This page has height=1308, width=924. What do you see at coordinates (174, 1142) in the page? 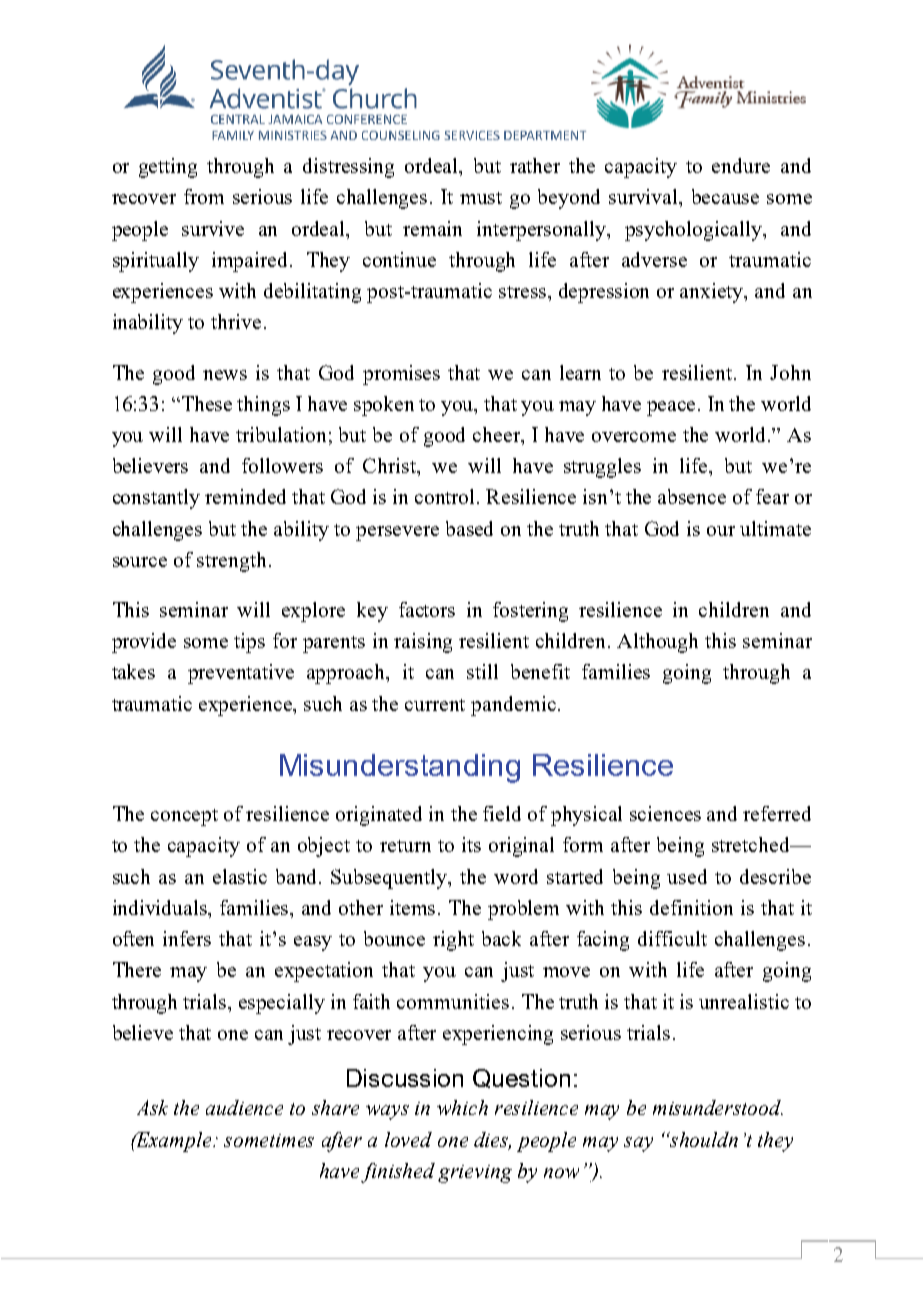
I see `Example` at bounding box center [174, 1142].
